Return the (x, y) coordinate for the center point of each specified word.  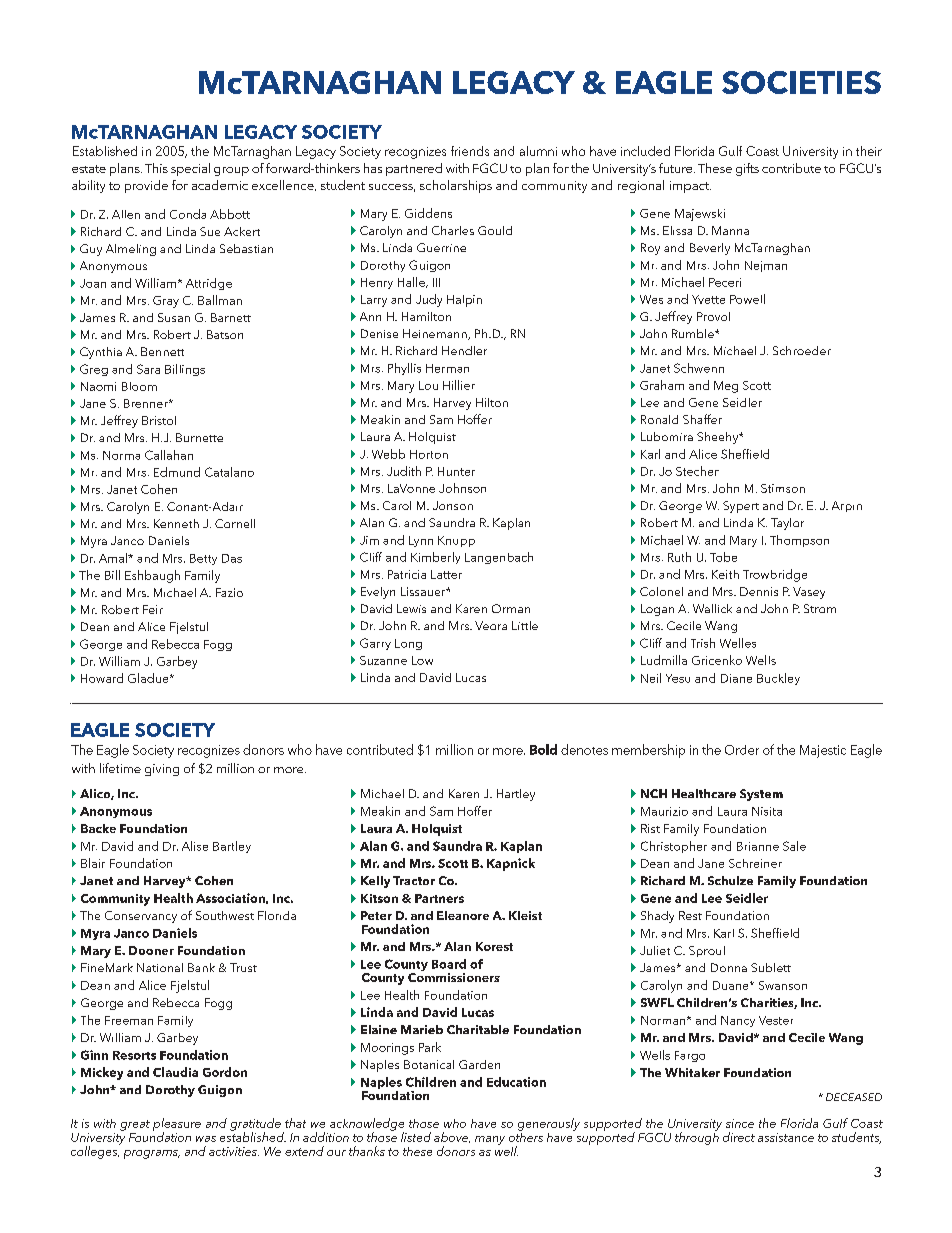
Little (525, 625)
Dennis (759, 591)
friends (470, 151)
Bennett (162, 351)
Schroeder (802, 350)
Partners (439, 898)
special (190, 169)
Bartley (232, 847)
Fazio (229, 592)
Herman (447, 368)
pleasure (177, 1125)
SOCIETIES (801, 82)
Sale (794, 846)
